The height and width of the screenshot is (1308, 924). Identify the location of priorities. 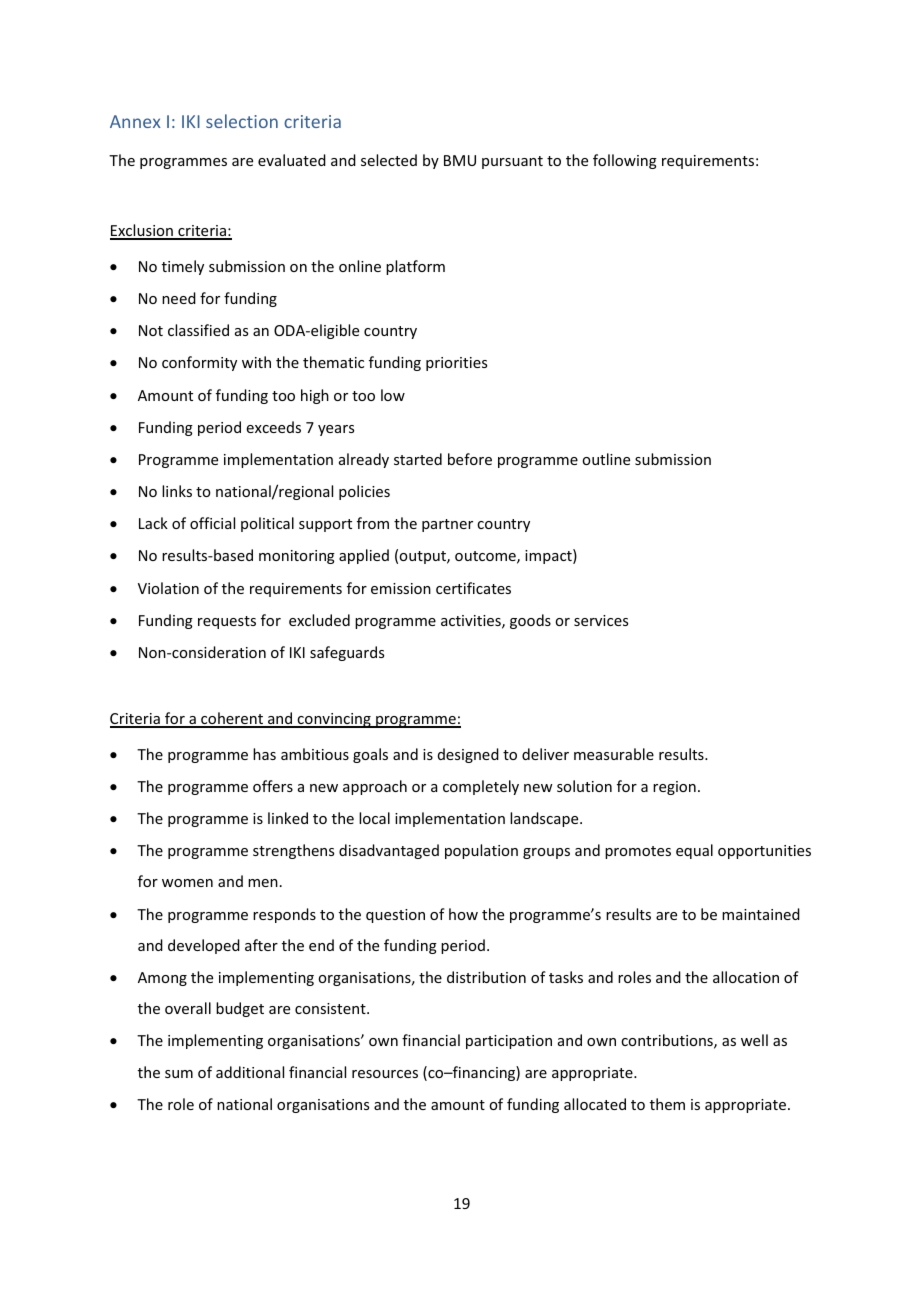
(456, 364).
